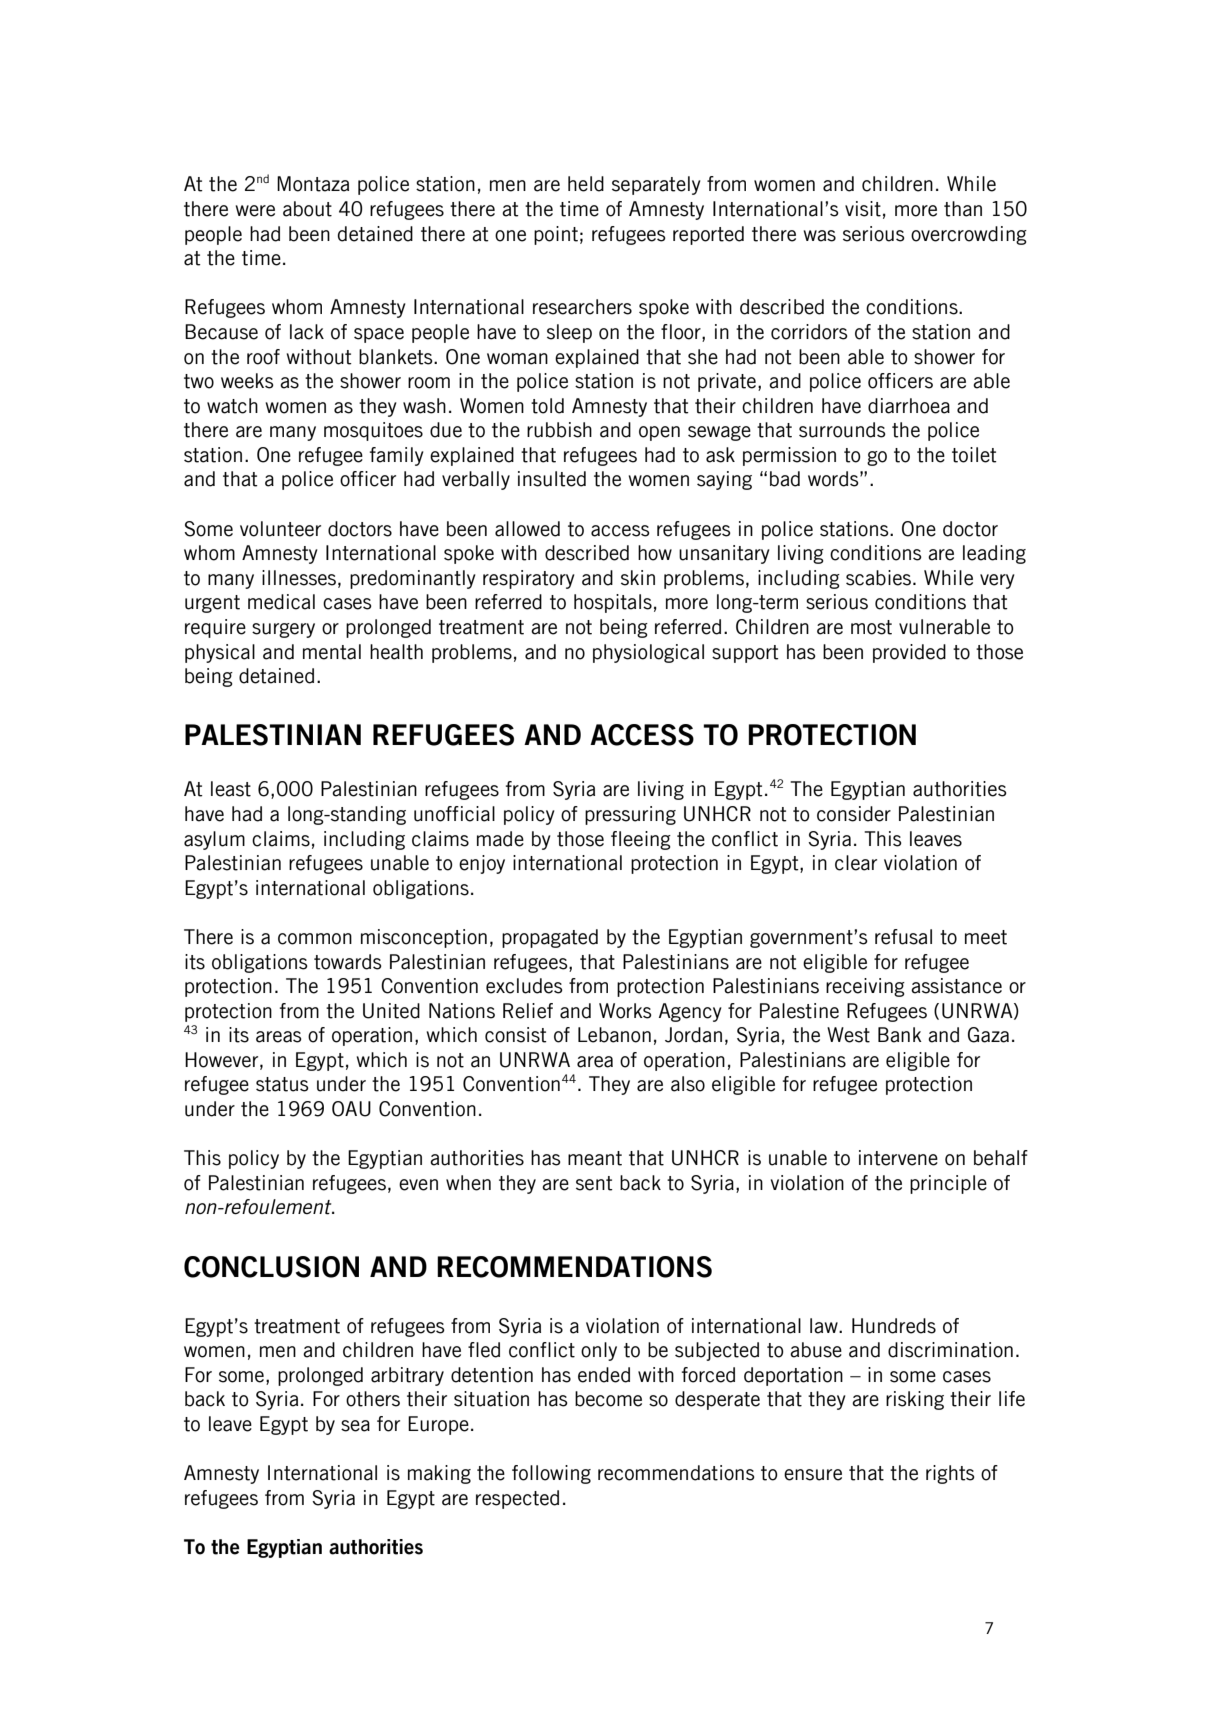 The height and width of the screenshot is (1718, 1214). What do you see at coordinates (271, 1267) in the screenshot?
I see `CONCLUSION` at bounding box center [271, 1267].
